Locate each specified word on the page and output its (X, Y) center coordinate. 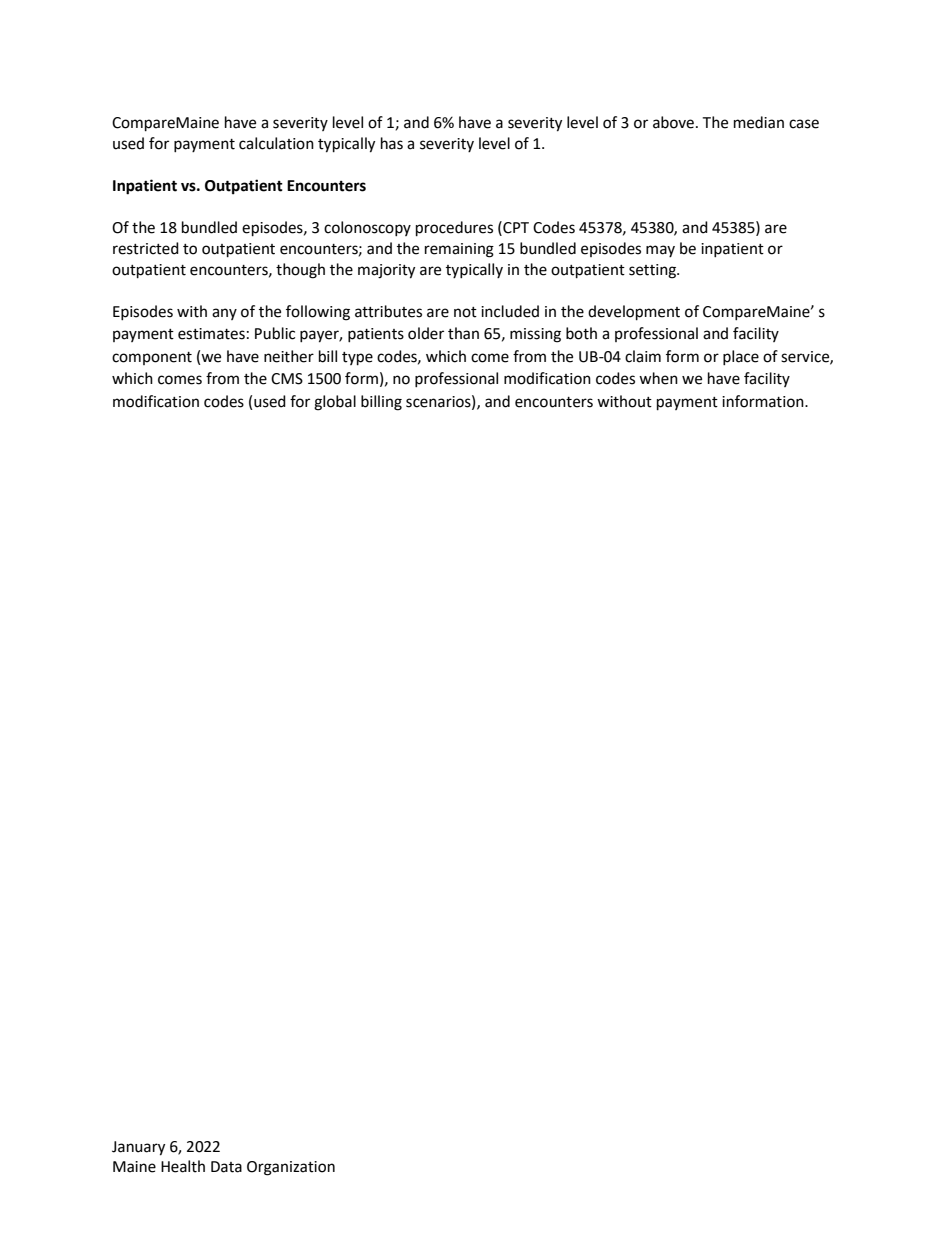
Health (183, 1166)
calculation (276, 143)
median (759, 122)
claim (643, 356)
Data (226, 1167)
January (138, 1148)
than (463, 333)
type (357, 359)
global (335, 403)
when (658, 378)
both (581, 333)
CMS (287, 379)
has (392, 143)
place (741, 357)
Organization (291, 1168)
